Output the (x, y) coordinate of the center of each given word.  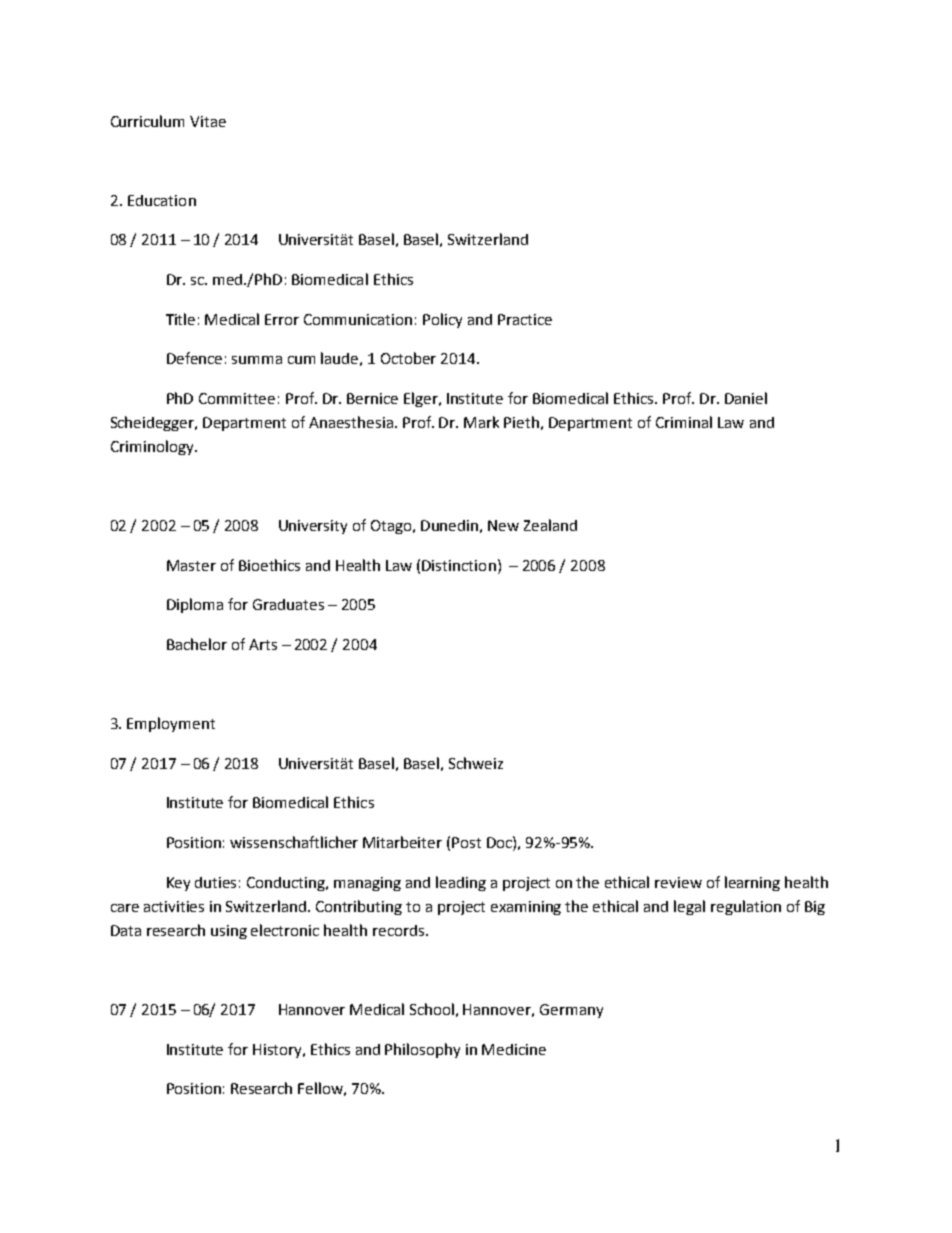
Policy (442, 320)
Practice (525, 319)
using (229, 932)
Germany (571, 1011)
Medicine (514, 1049)
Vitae (208, 121)
